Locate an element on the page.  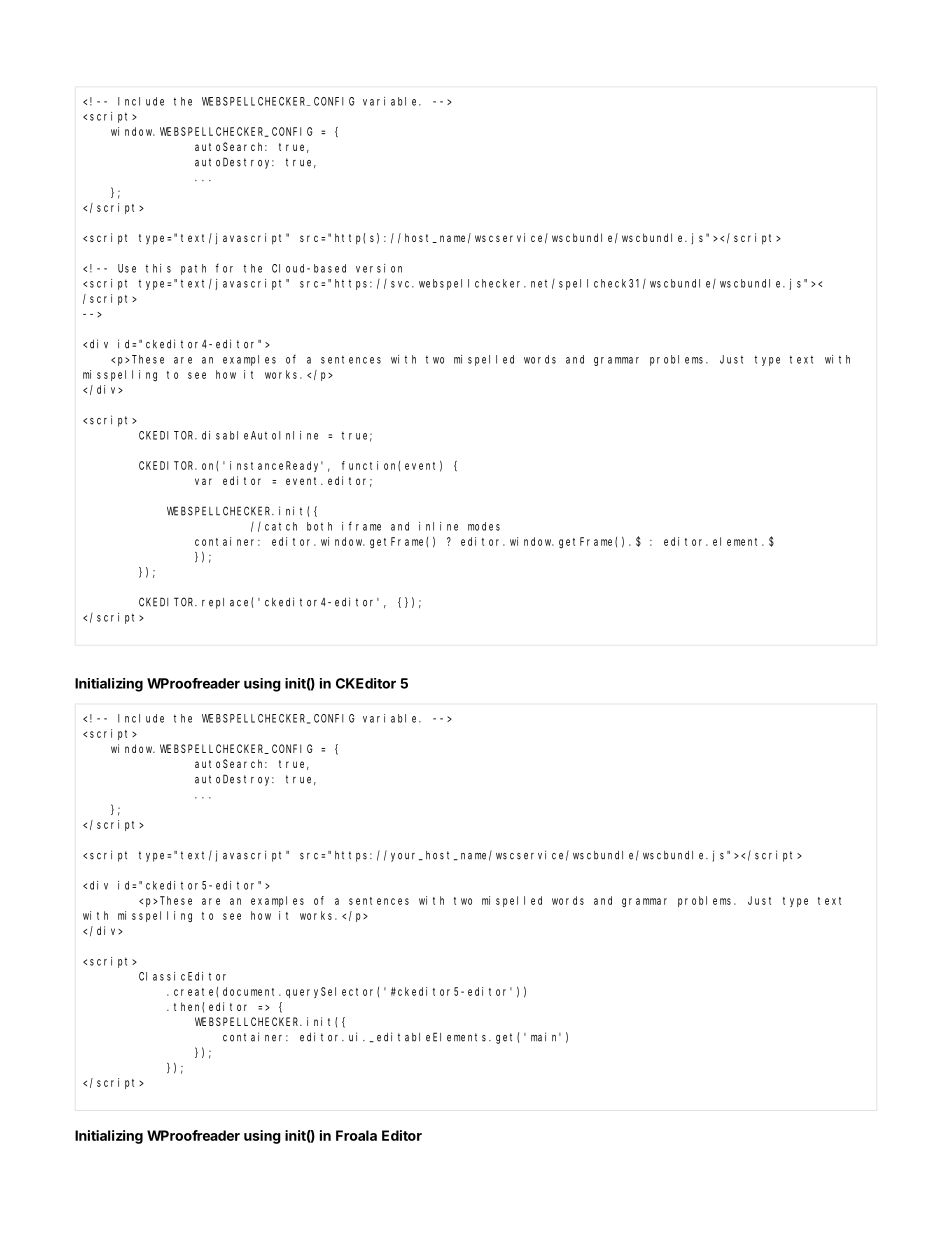
modes is located at coordinates (484, 526).
